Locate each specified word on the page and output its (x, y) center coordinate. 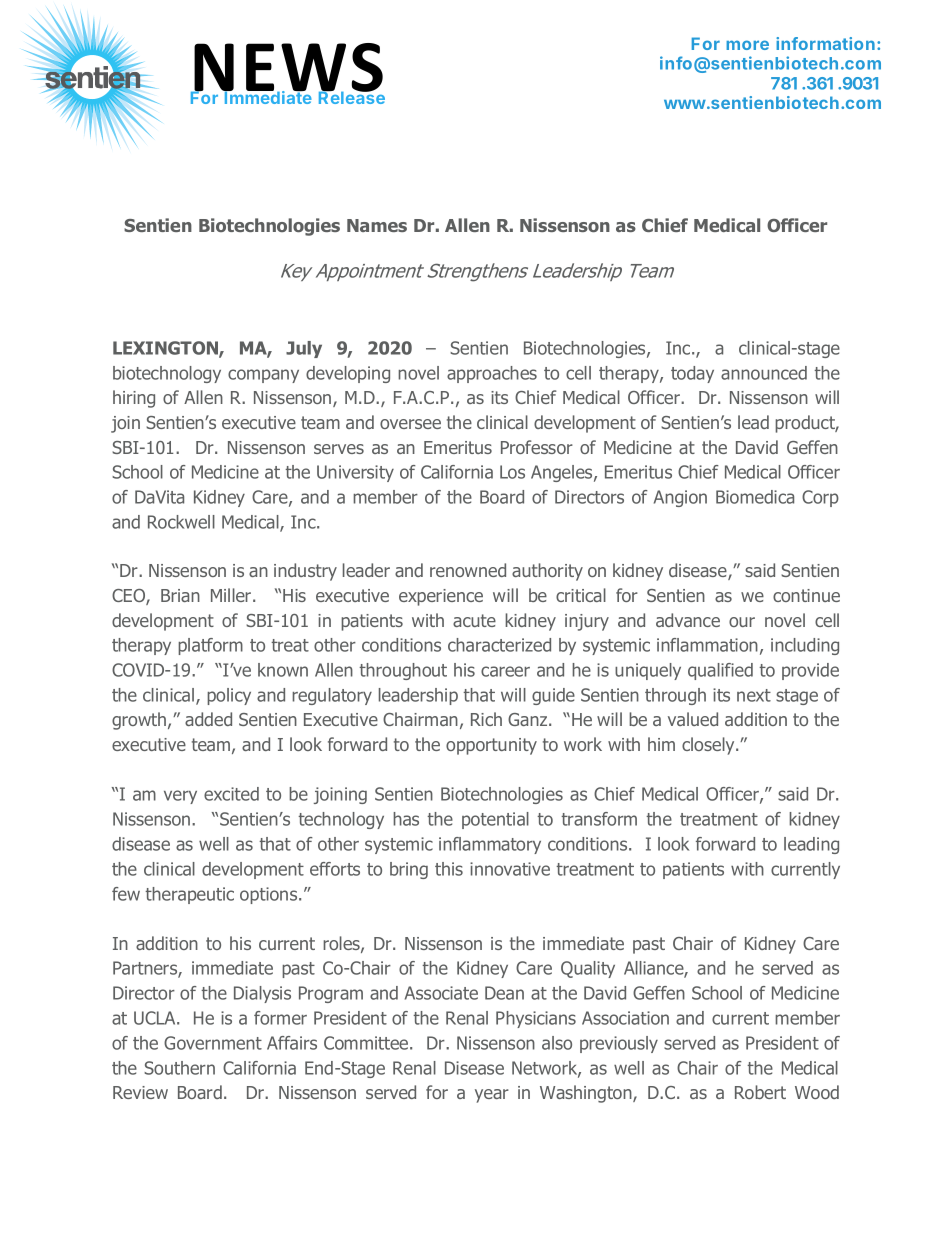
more (747, 45)
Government (213, 1043)
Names (377, 225)
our (742, 622)
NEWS (288, 68)
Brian (180, 595)
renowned (468, 570)
